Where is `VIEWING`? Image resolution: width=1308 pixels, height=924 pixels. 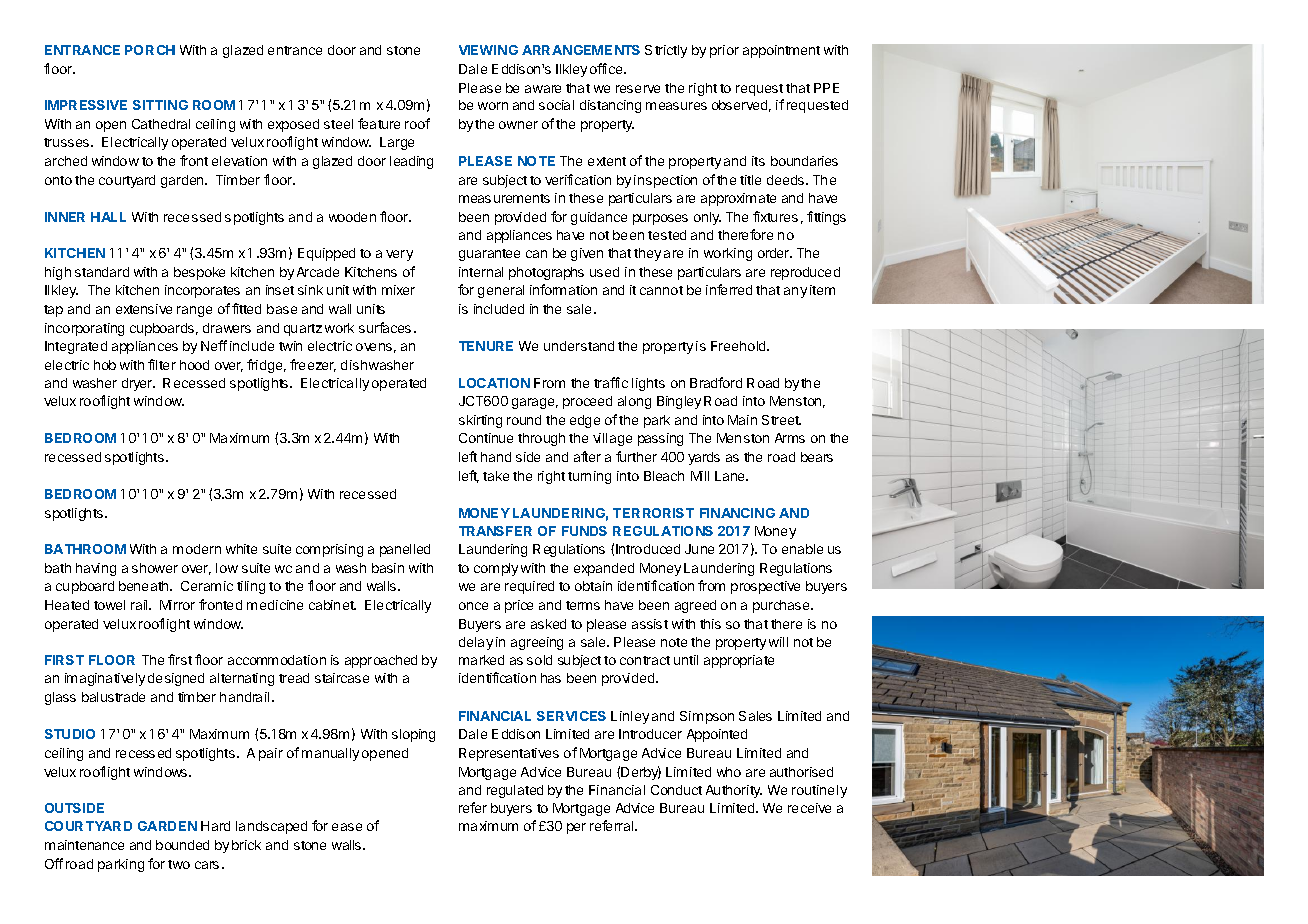
VIEWING is located at coordinates (488, 50).
